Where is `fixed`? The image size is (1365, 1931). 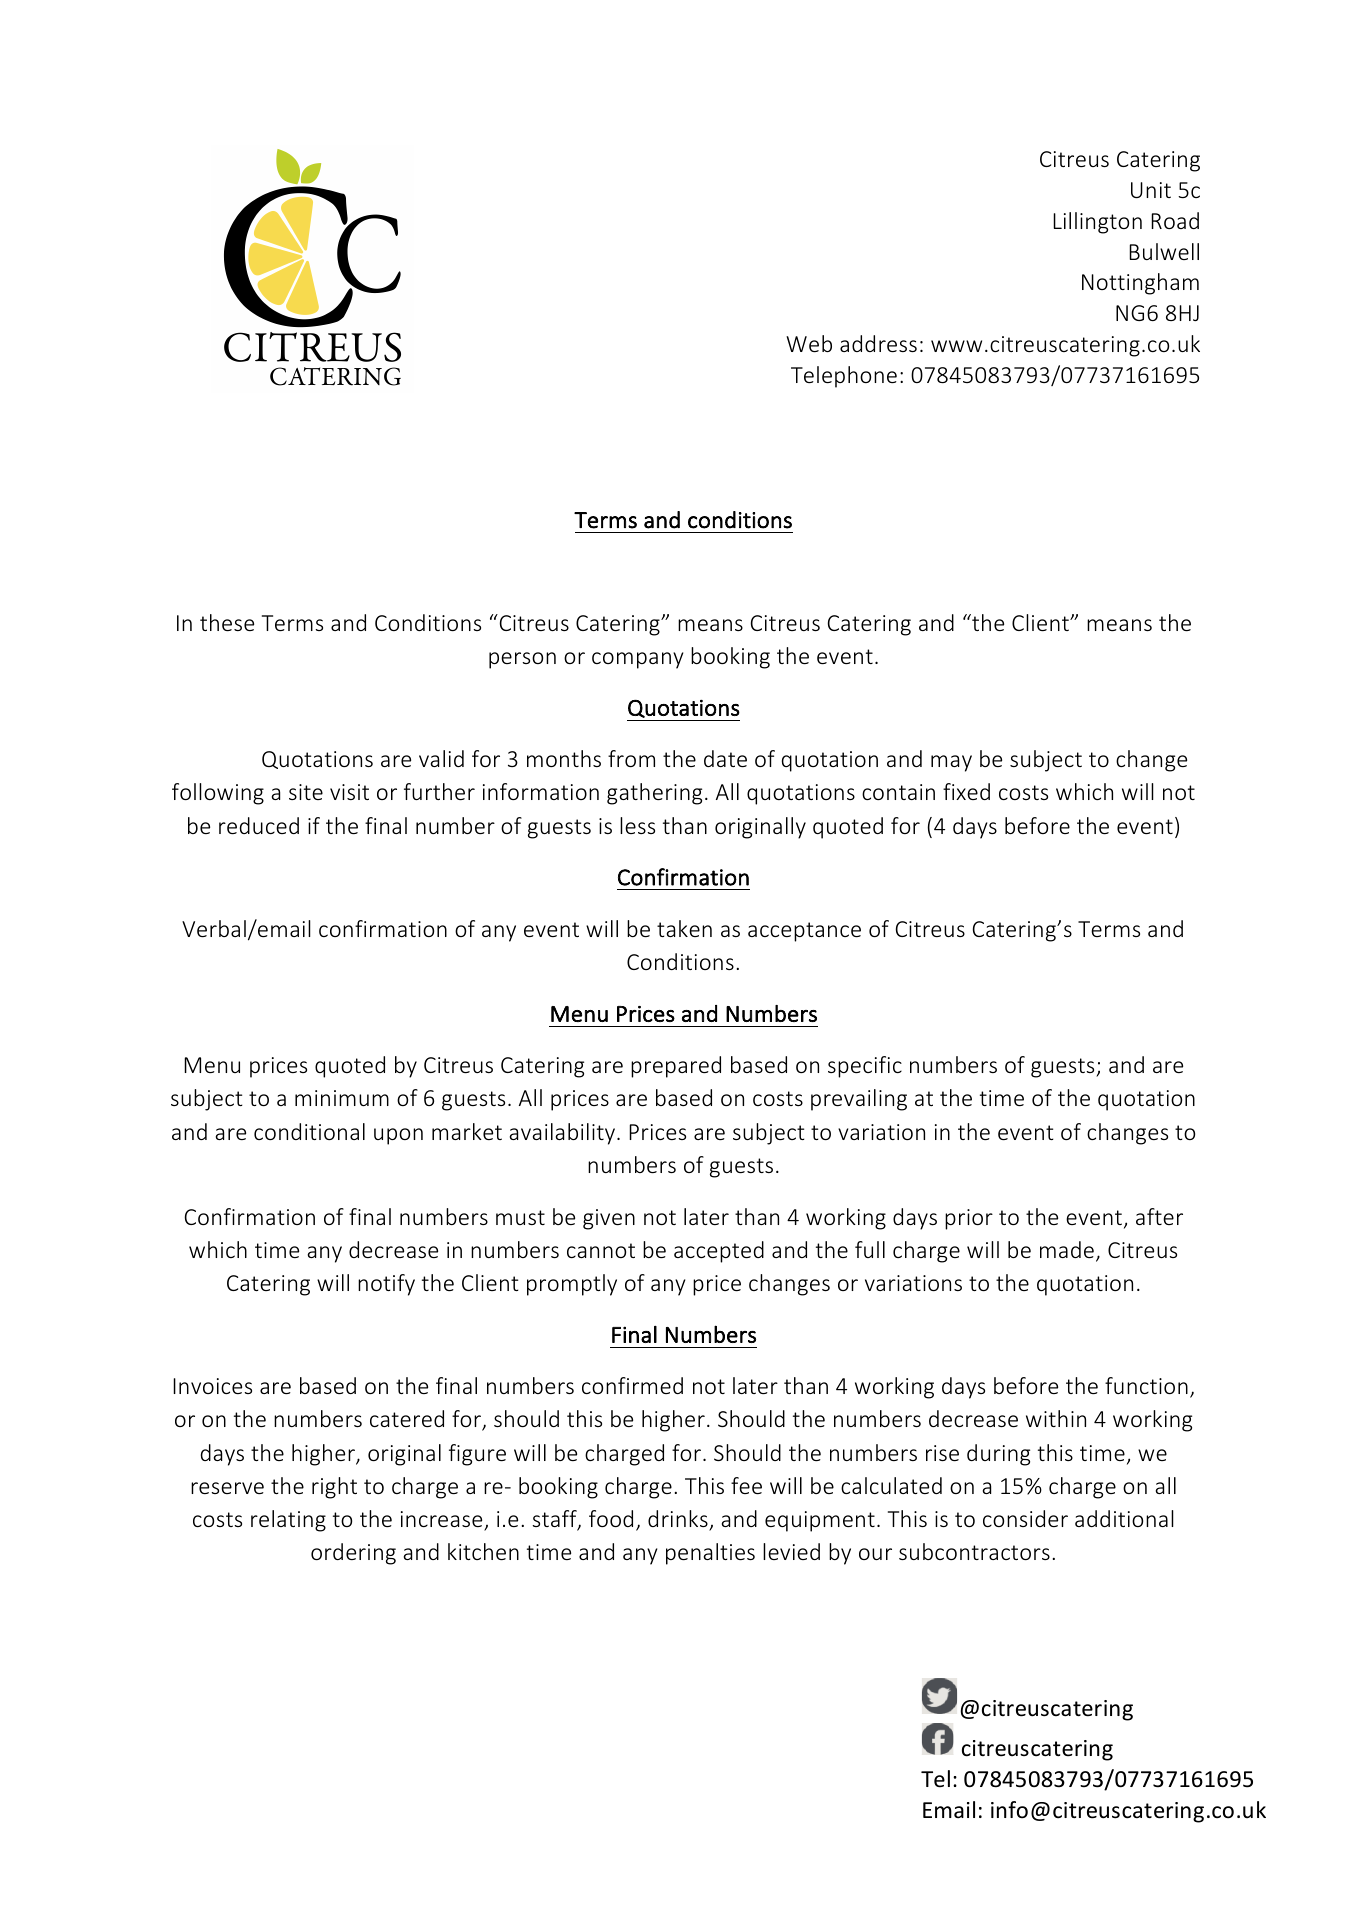
fixed is located at coordinates (966, 791).
